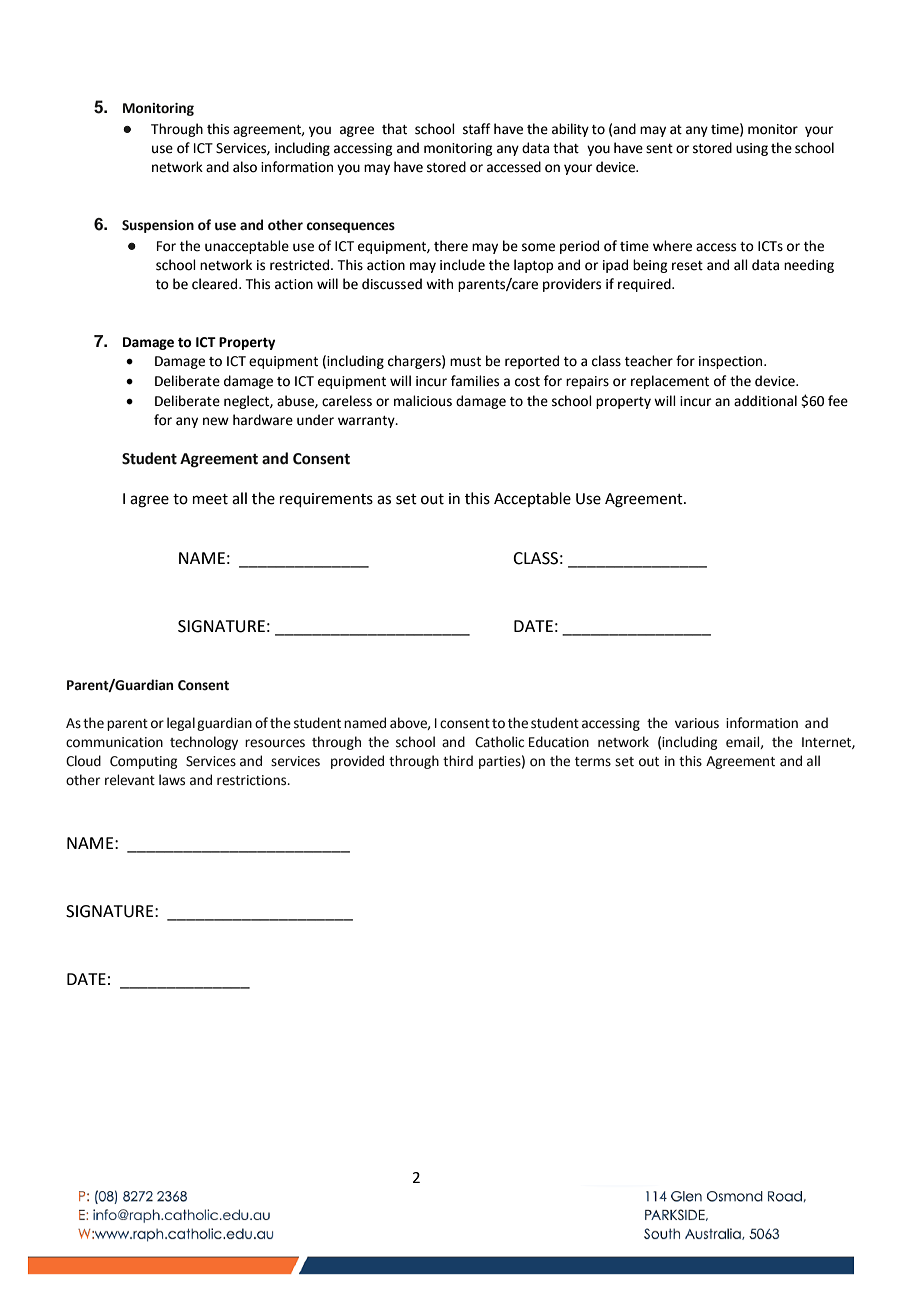  What do you see at coordinates (367, 422) in the page?
I see `warranty` at bounding box center [367, 422].
